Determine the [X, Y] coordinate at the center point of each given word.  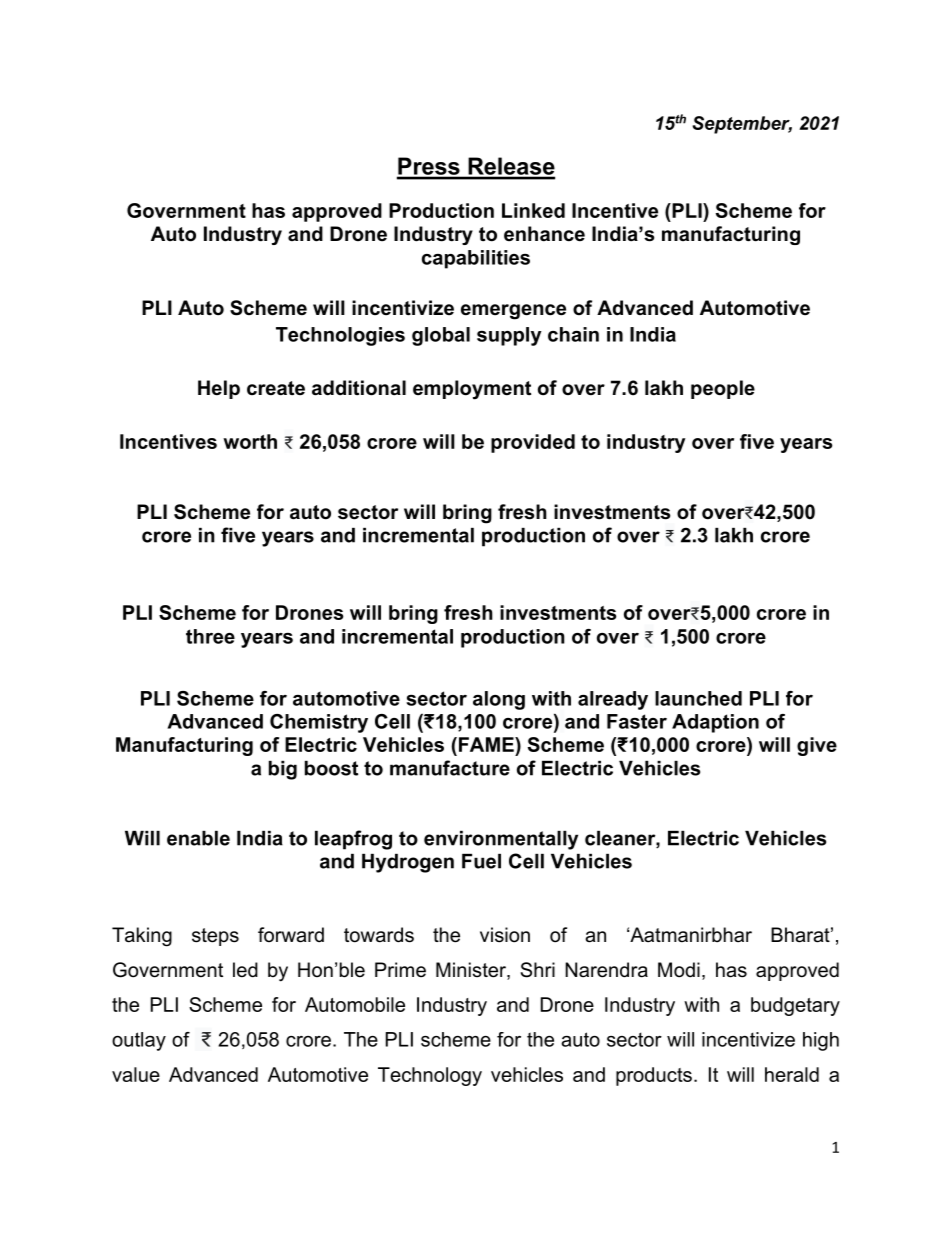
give [817, 746]
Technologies [340, 336]
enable [198, 838]
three [210, 636]
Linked [533, 210]
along [499, 700]
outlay [139, 1041]
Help [219, 389]
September [742, 125]
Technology [430, 1076]
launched [698, 698]
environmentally [501, 840]
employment [472, 390]
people [723, 389]
